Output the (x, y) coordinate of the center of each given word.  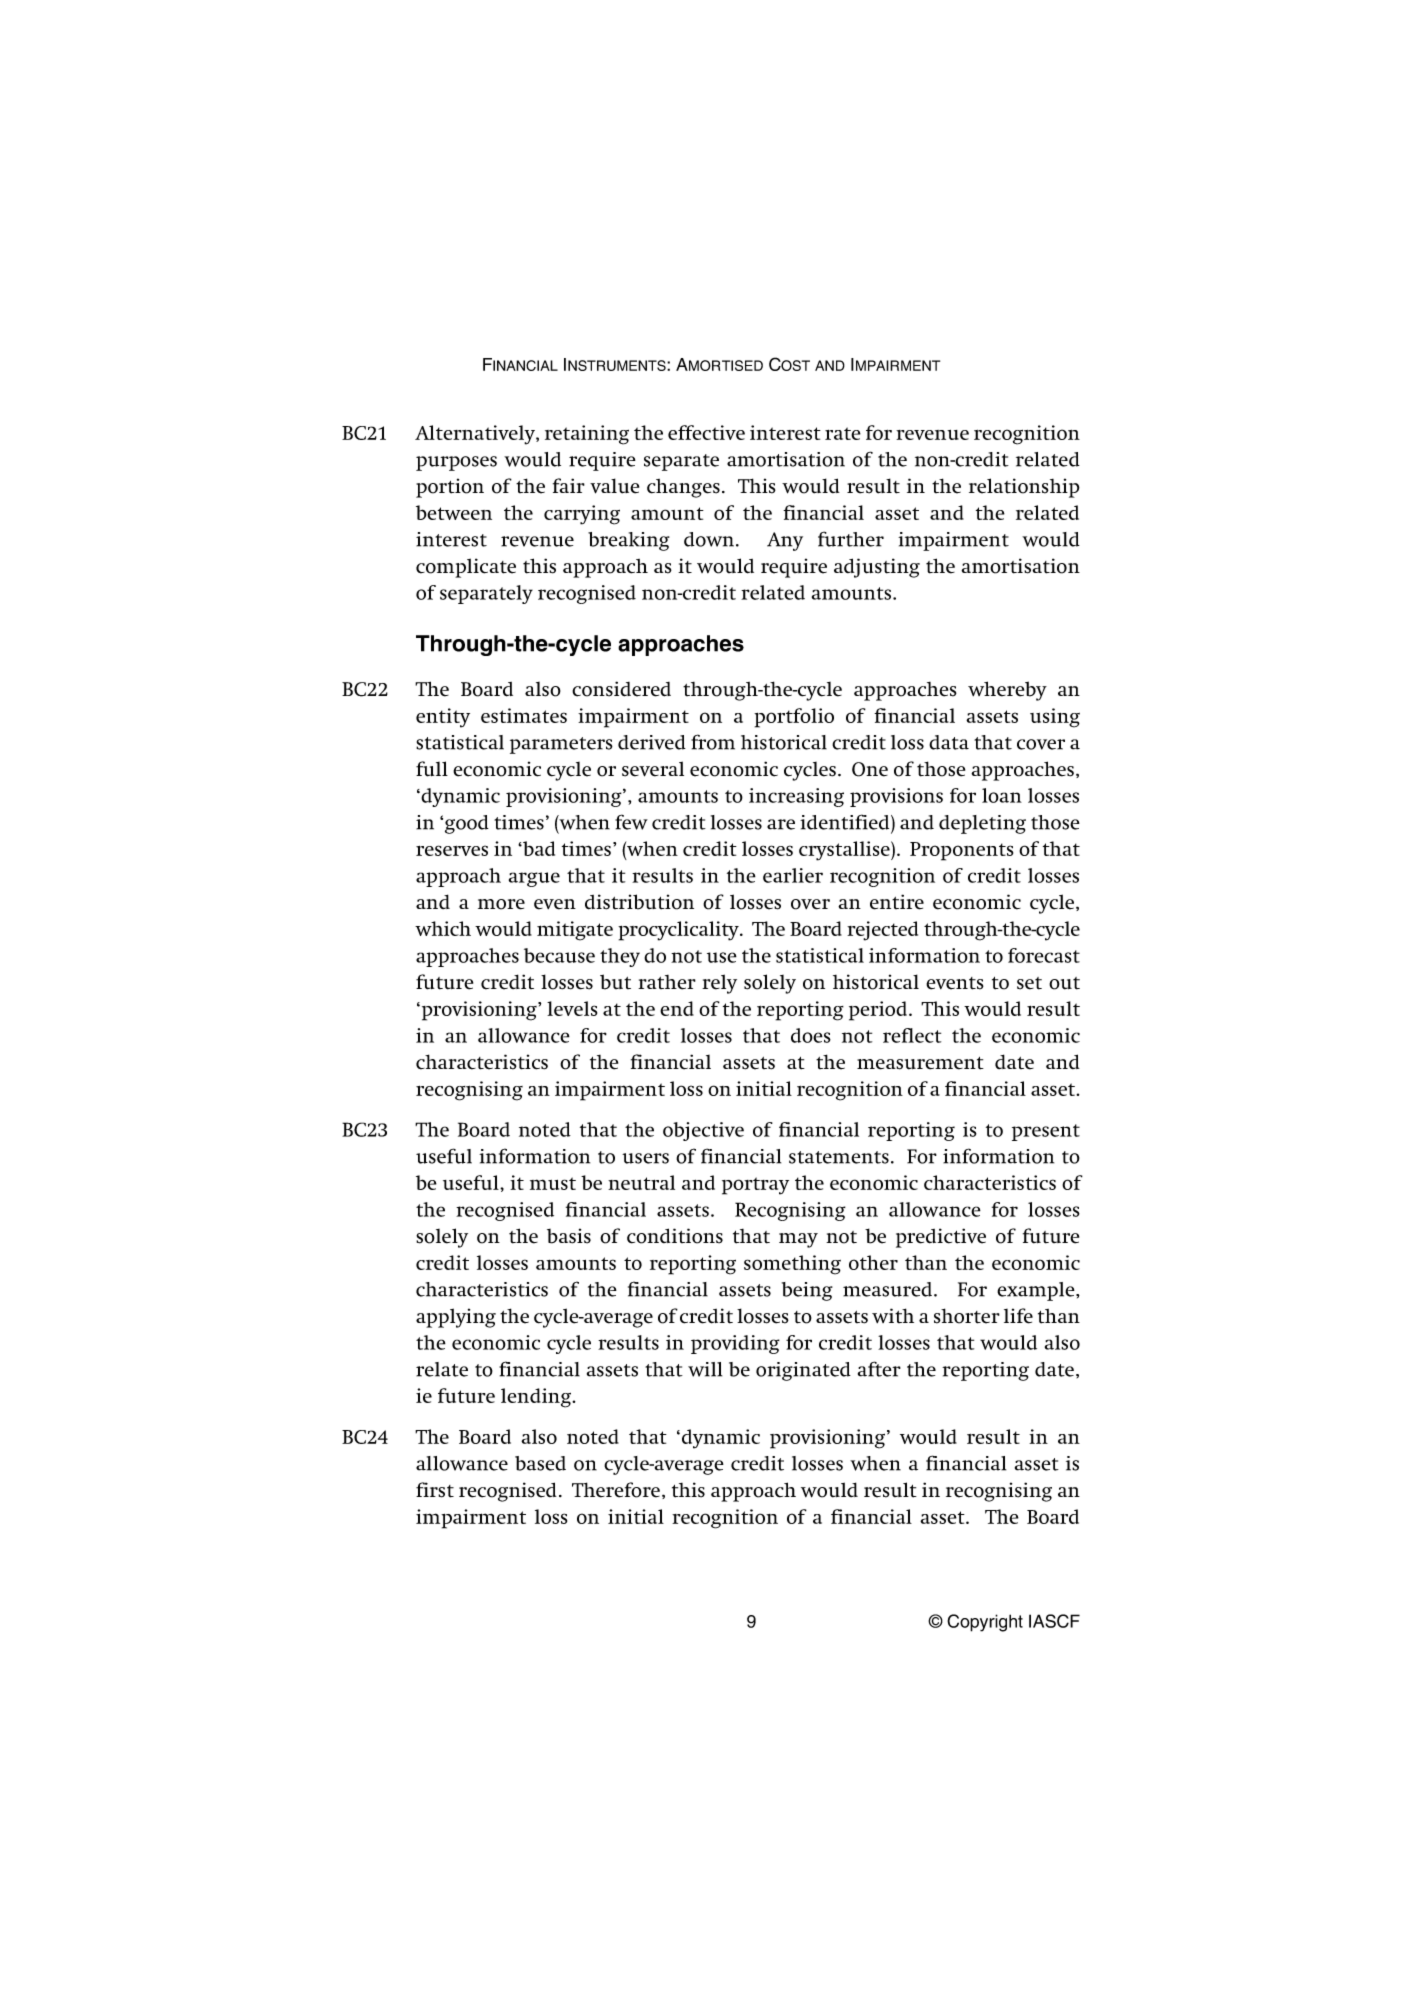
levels (572, 1008)
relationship (1024, 488)
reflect (912, 1035)
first (435, 1490)
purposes (456, 463)
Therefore (616, 1490)
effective (706, 432)
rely (719, 984)
